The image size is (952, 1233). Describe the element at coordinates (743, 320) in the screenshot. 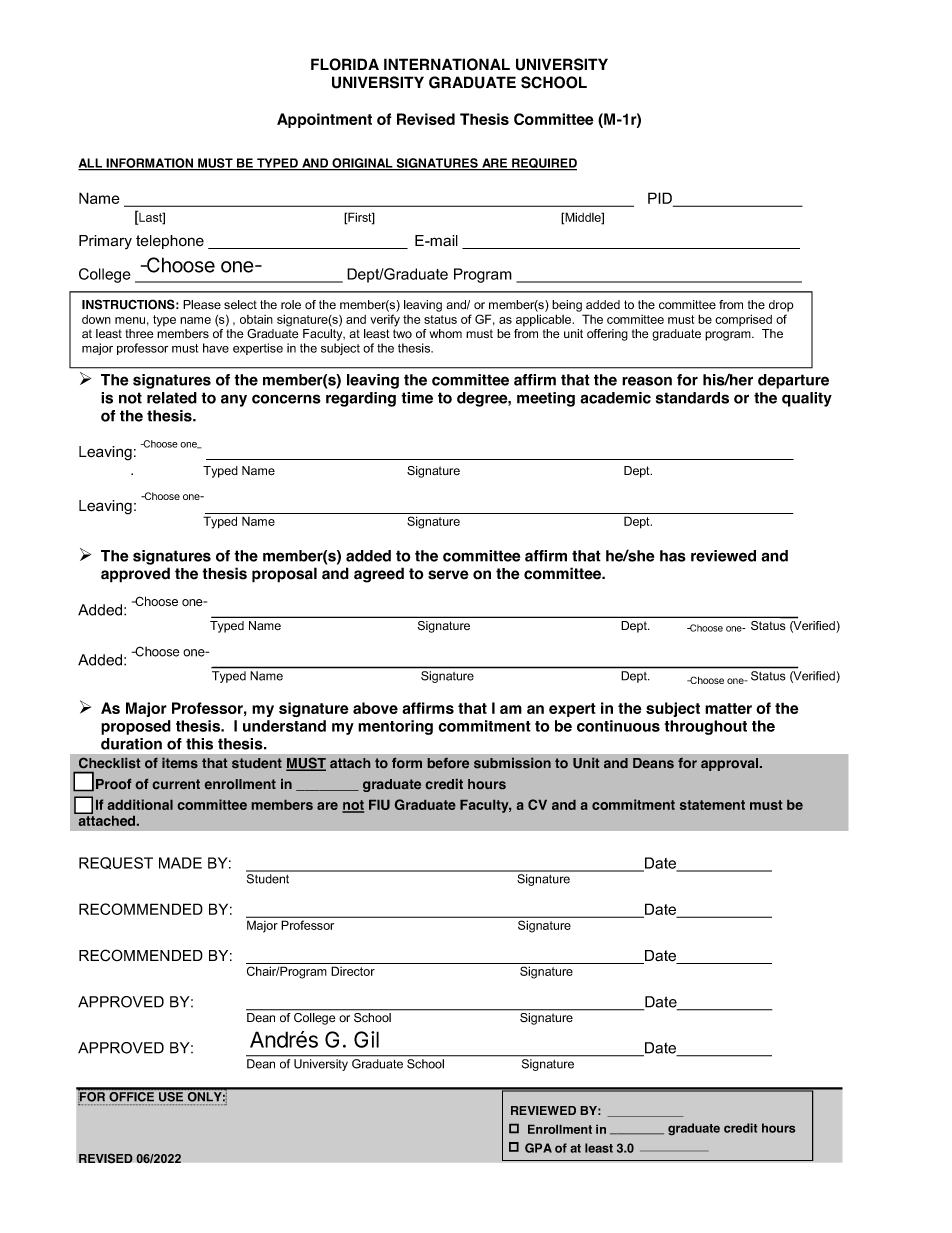

I see `comprised` at that location.
